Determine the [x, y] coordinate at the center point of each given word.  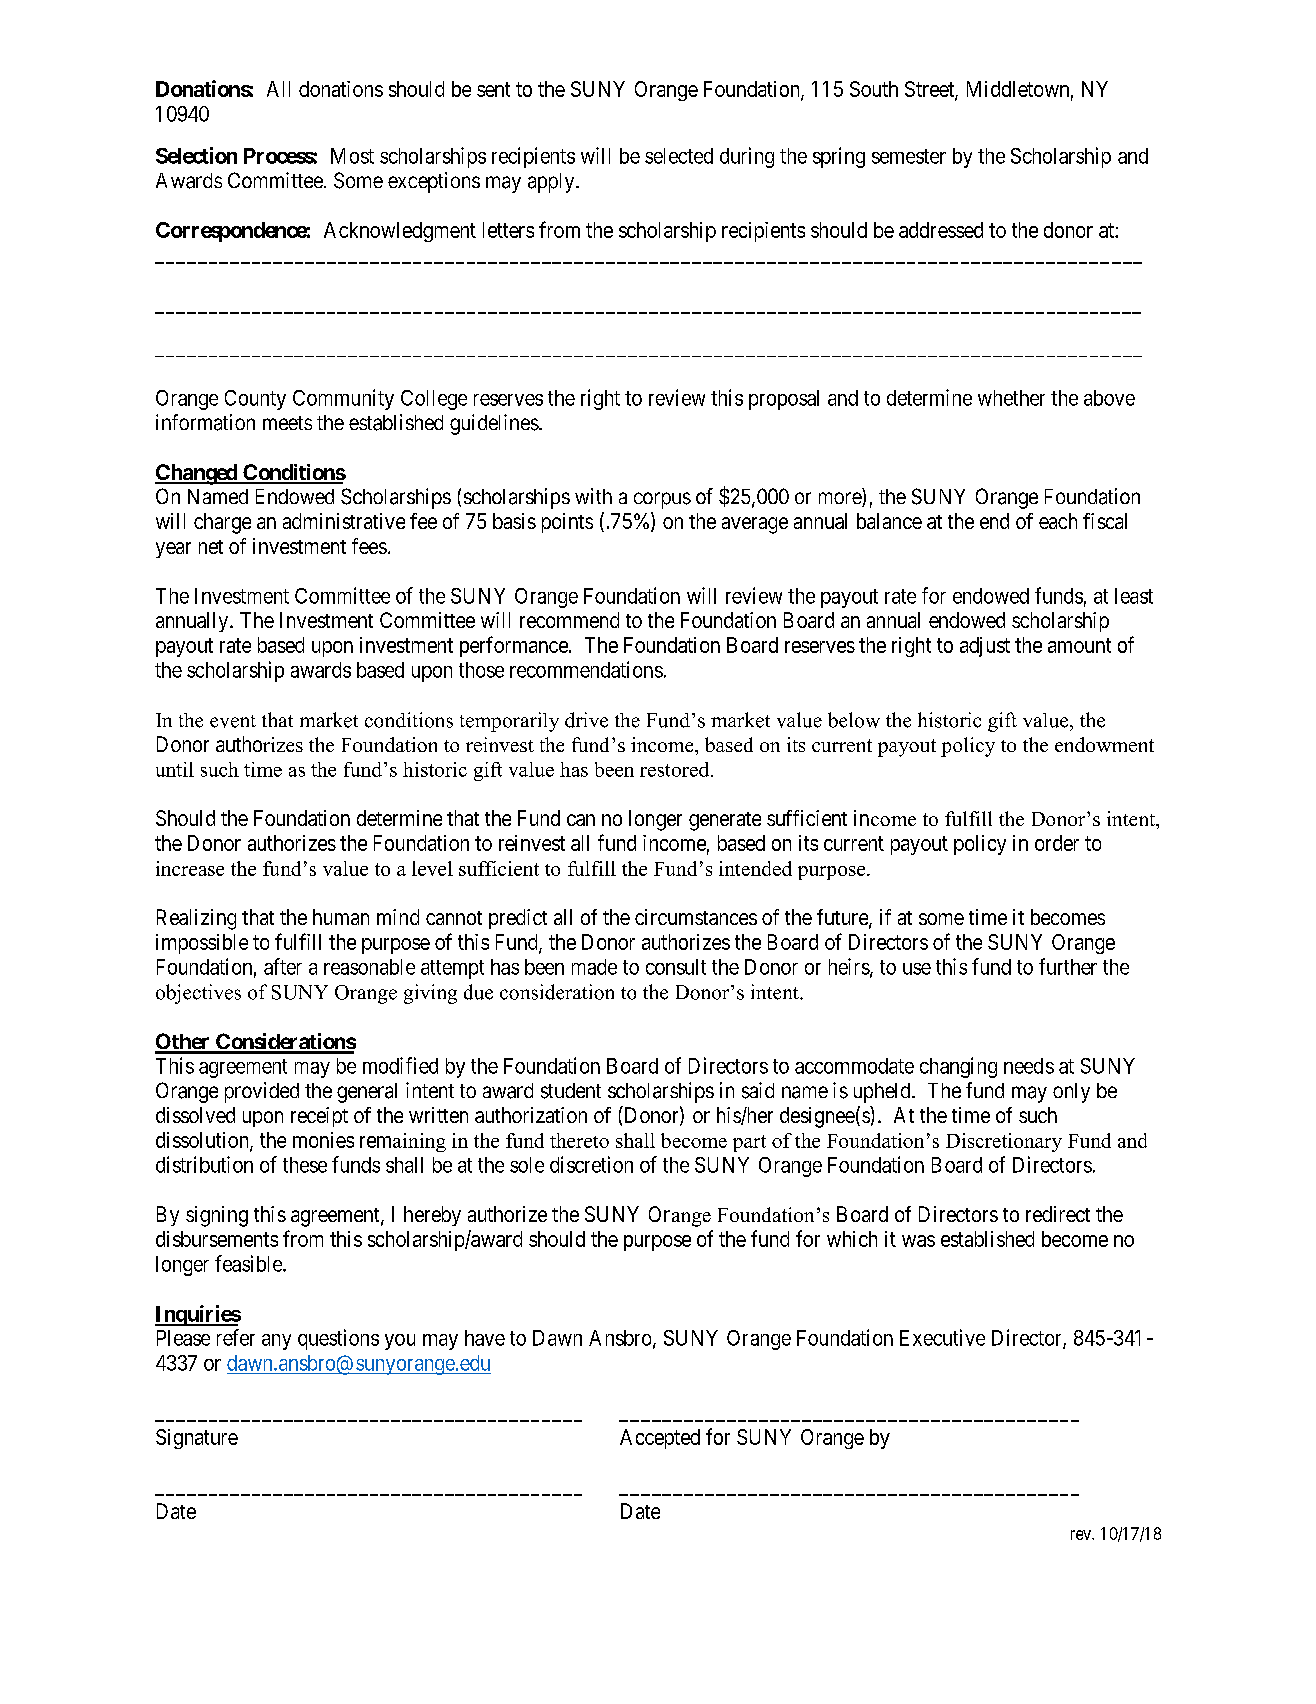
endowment [1104, 744]
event [233, 721]
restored [676, 769]
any [276, 1342]
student [571, 1091]
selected [679, 156]
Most [352, 156]
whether [1011, 398]
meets [287, 423]
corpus [662, 500]
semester [909, 156]
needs [1029, 1066]
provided [262, 1092]
